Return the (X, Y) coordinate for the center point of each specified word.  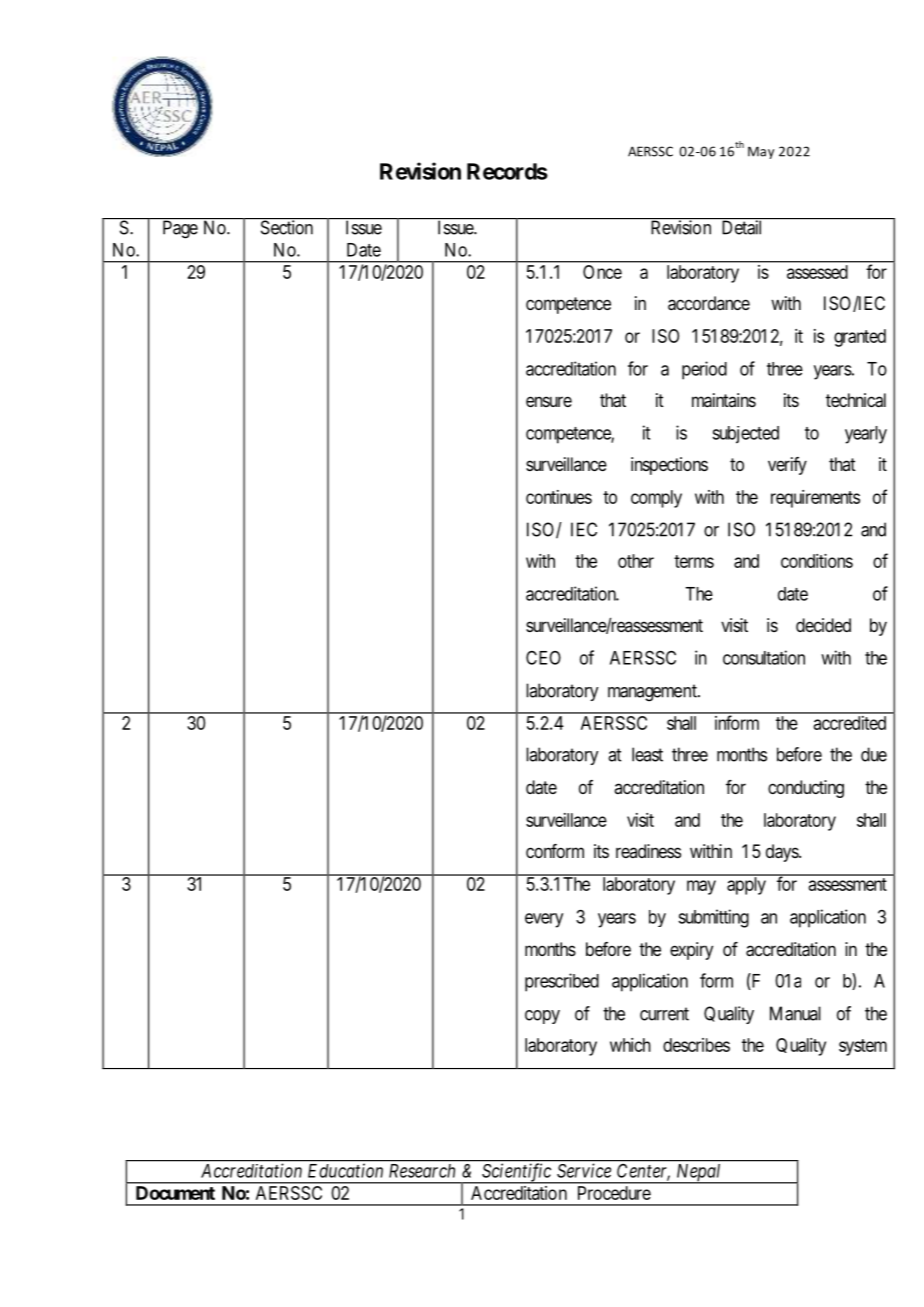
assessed (817, 272)
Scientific (516, 1173)
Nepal (699, 1174)
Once (602, 272)
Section (287, 227)
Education (345, 1171)
